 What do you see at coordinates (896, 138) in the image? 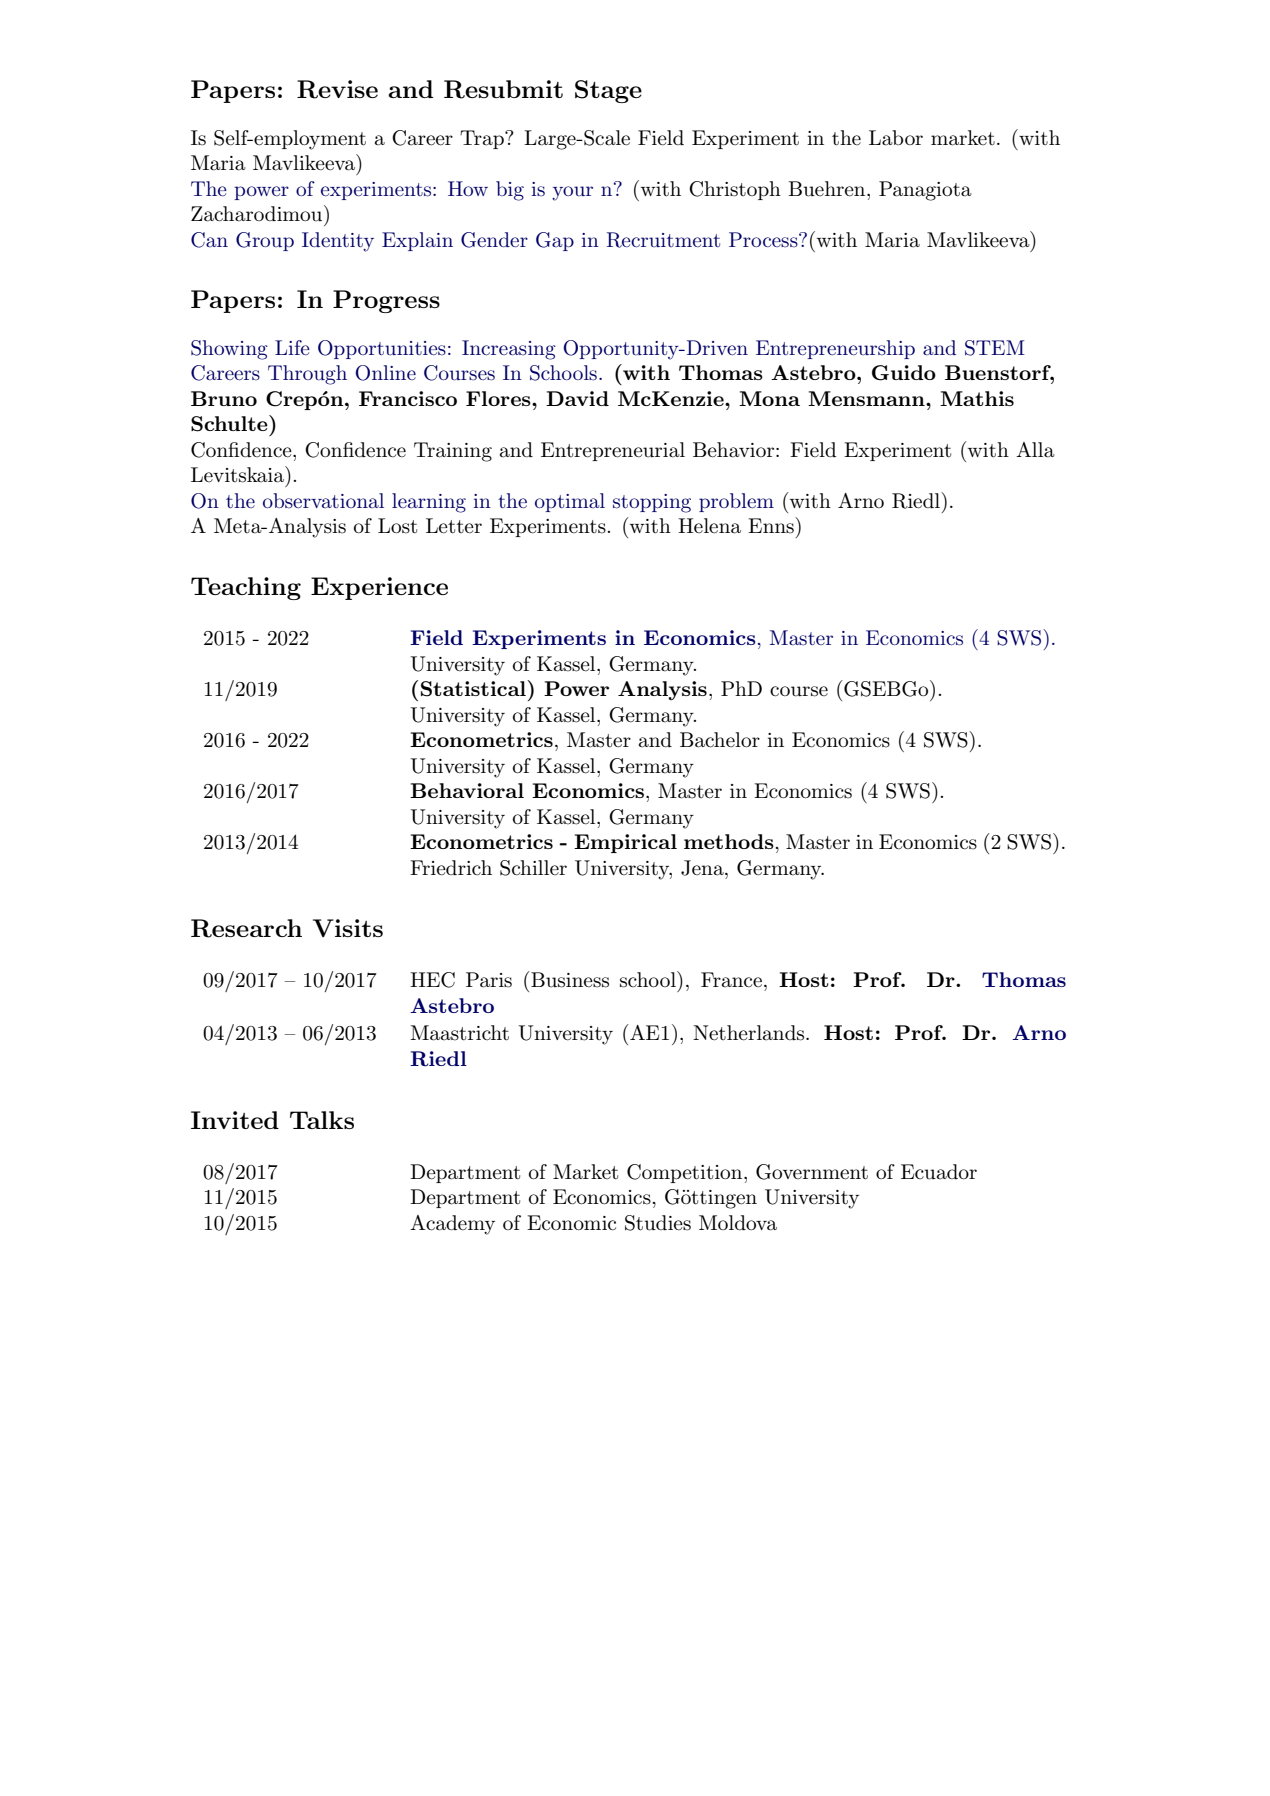
I see `Labor` at bounding box center [896, 138].
